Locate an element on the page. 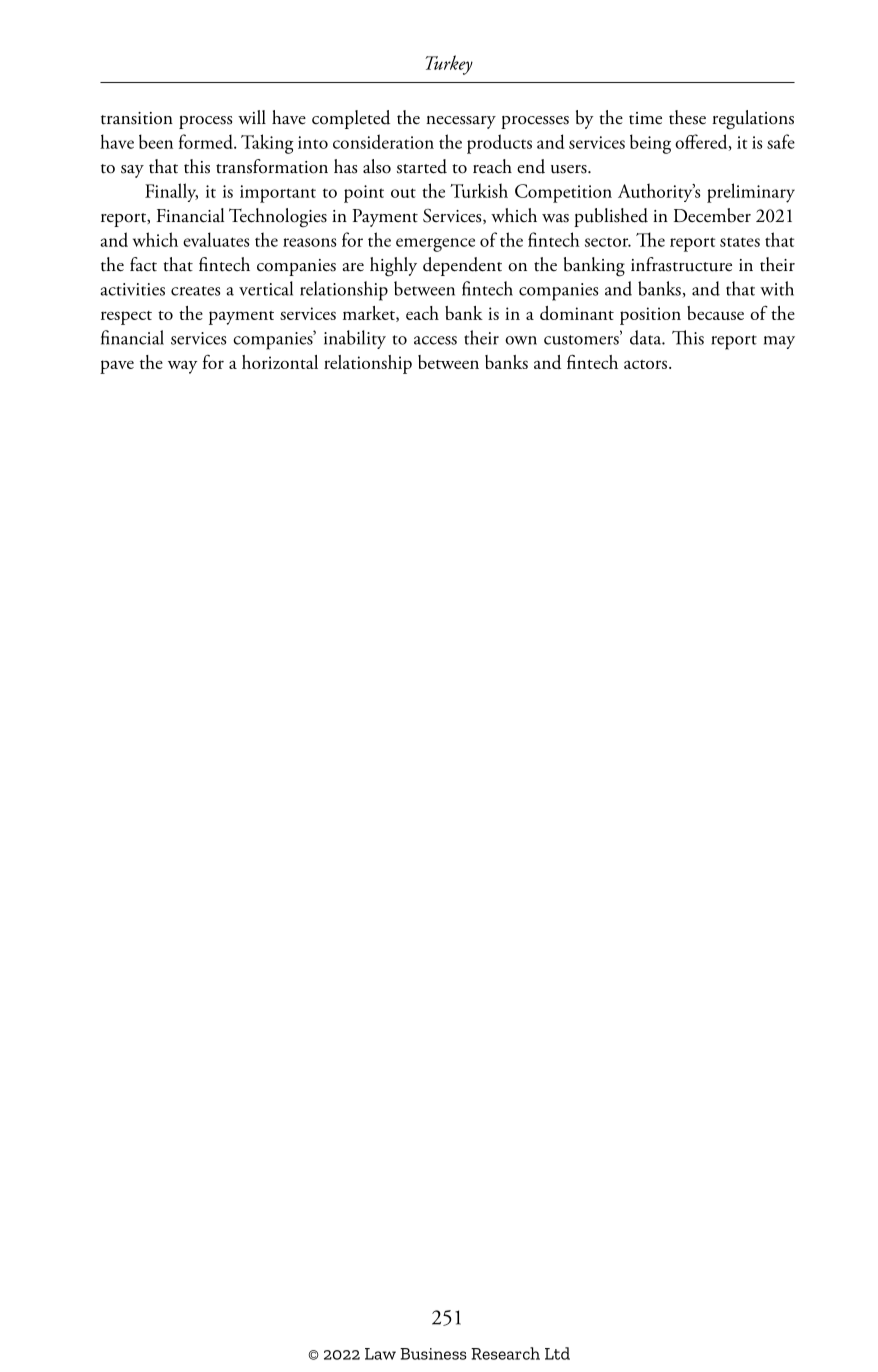 This document has width=878, height=1372. Law is located at coordinates (380, 1354).
